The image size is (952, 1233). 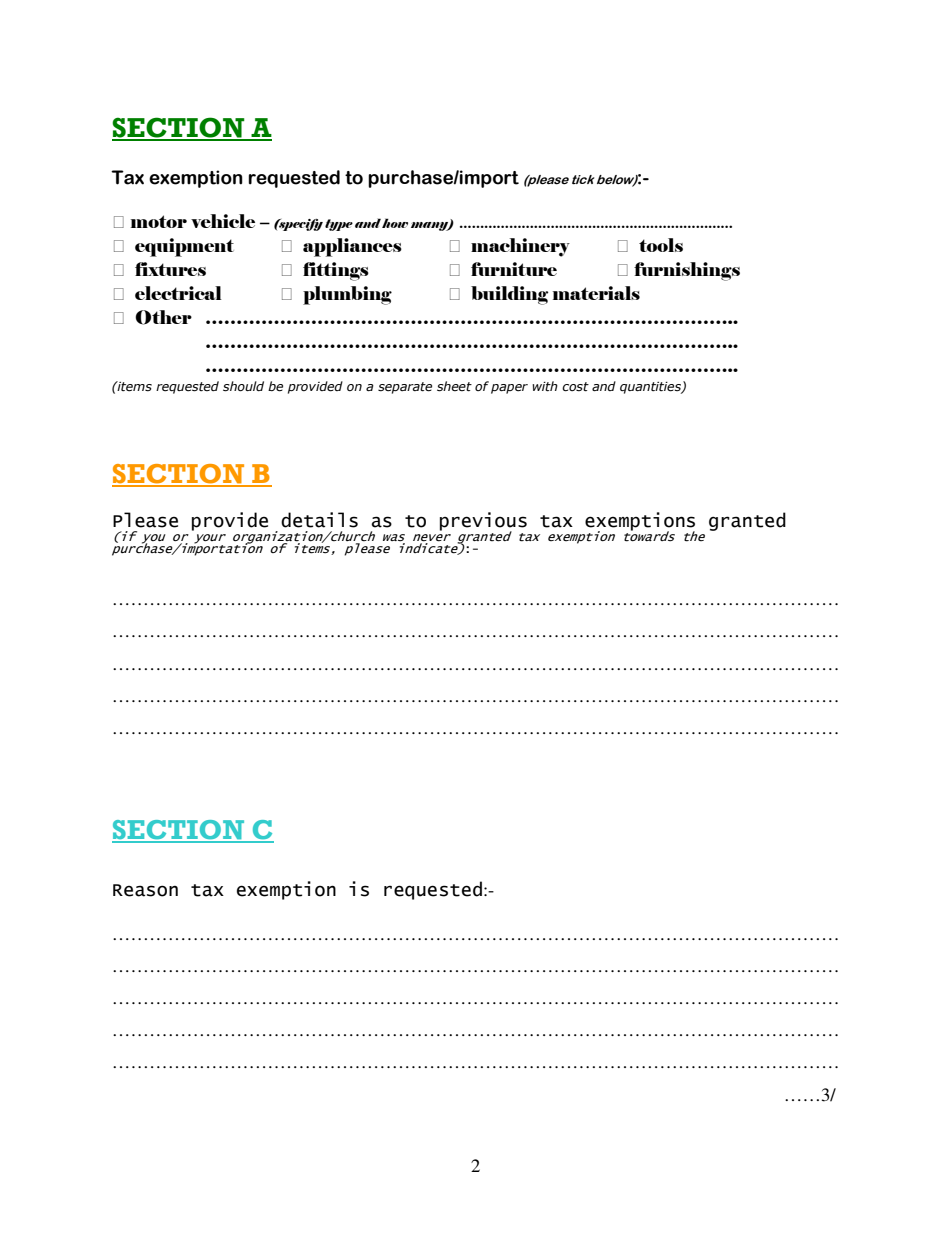 I want to click on previous, so click(x=483, y=522).
